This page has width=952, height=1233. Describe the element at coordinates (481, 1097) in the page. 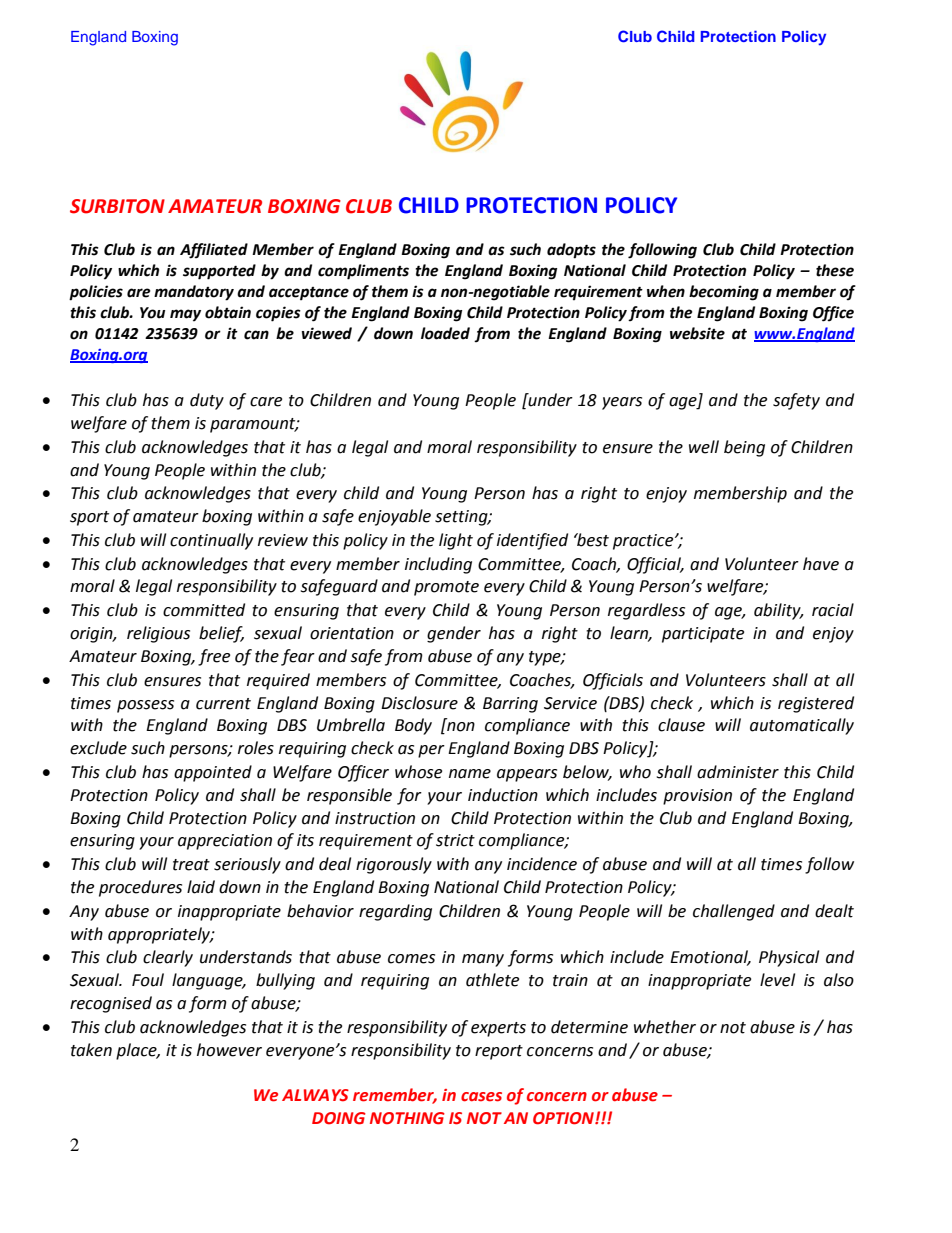

I see `cases` at that location.
